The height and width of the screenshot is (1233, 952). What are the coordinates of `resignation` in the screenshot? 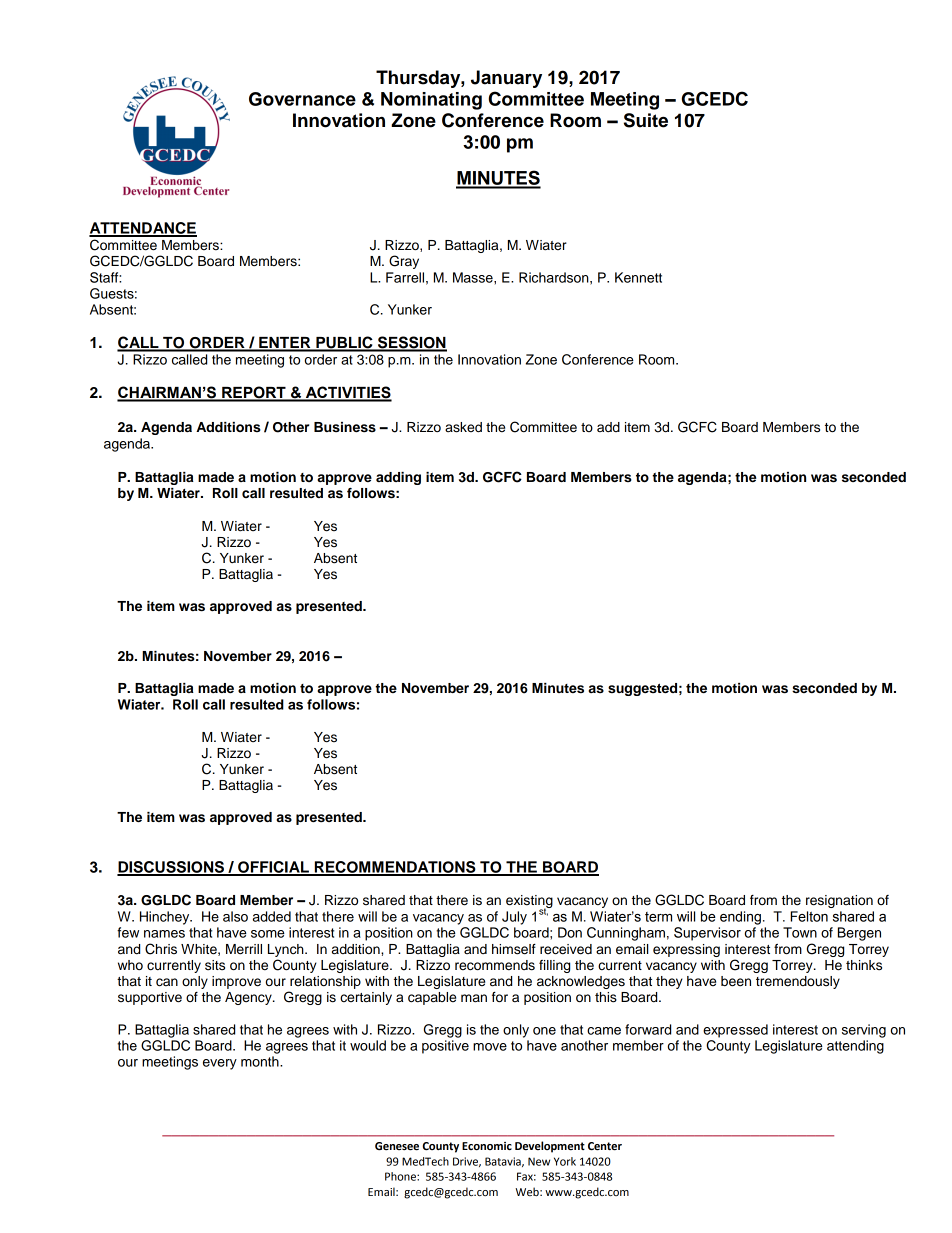 It's located at (839, 901).
